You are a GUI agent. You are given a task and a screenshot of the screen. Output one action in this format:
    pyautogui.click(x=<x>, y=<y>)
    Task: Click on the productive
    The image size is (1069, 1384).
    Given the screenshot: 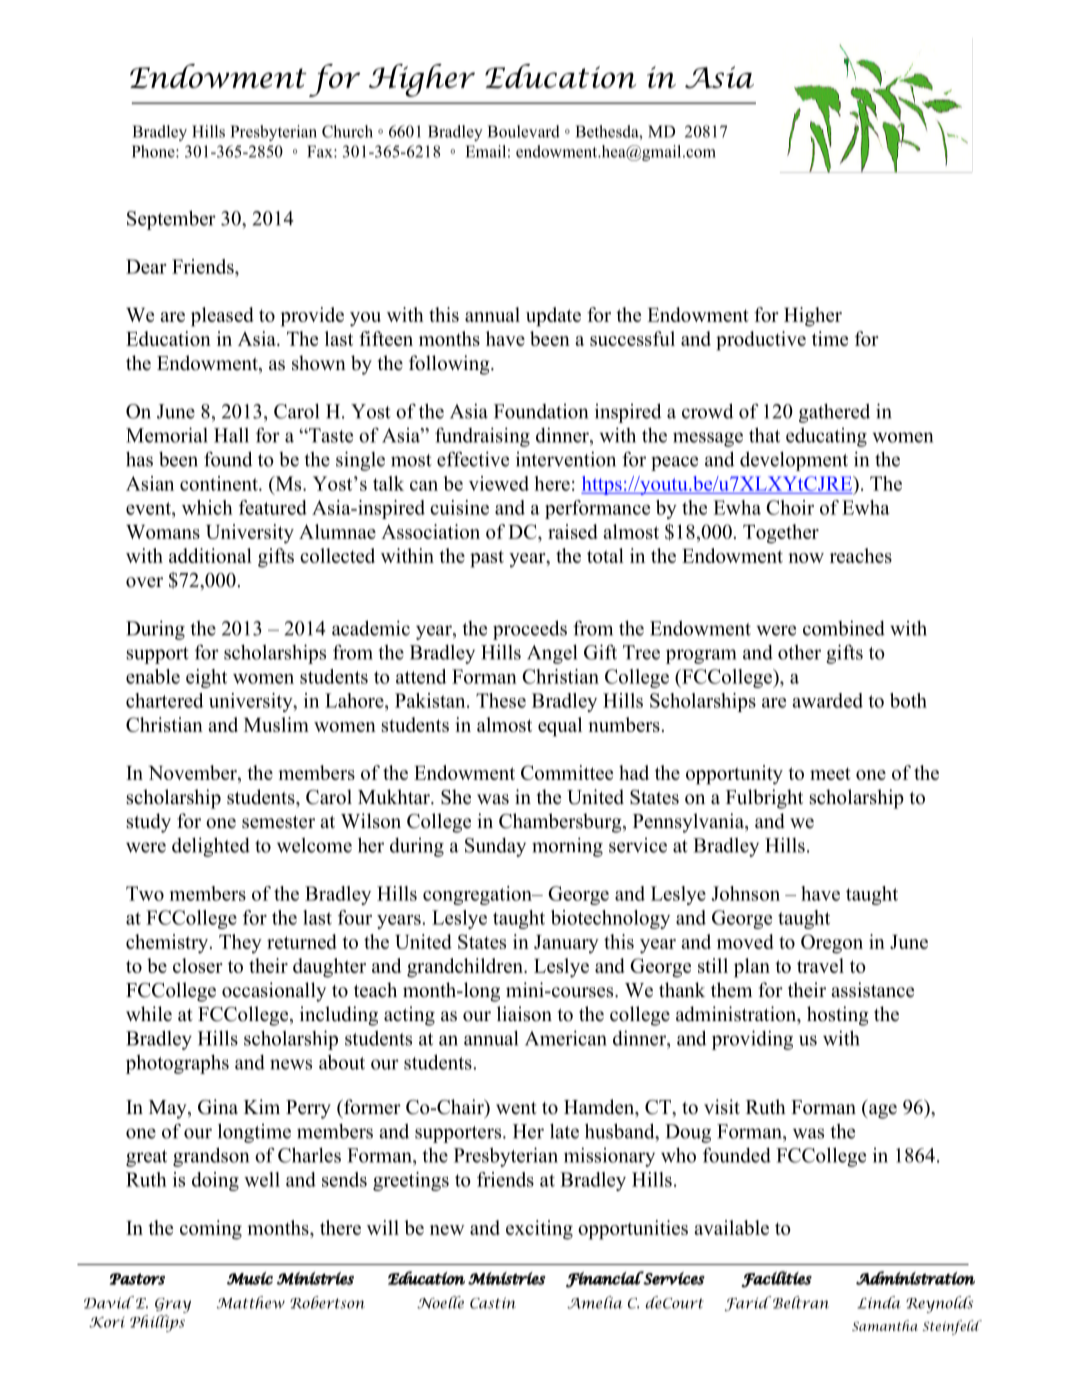 What is the action you would take?
    pyautogui.click(x=761, y=341)
